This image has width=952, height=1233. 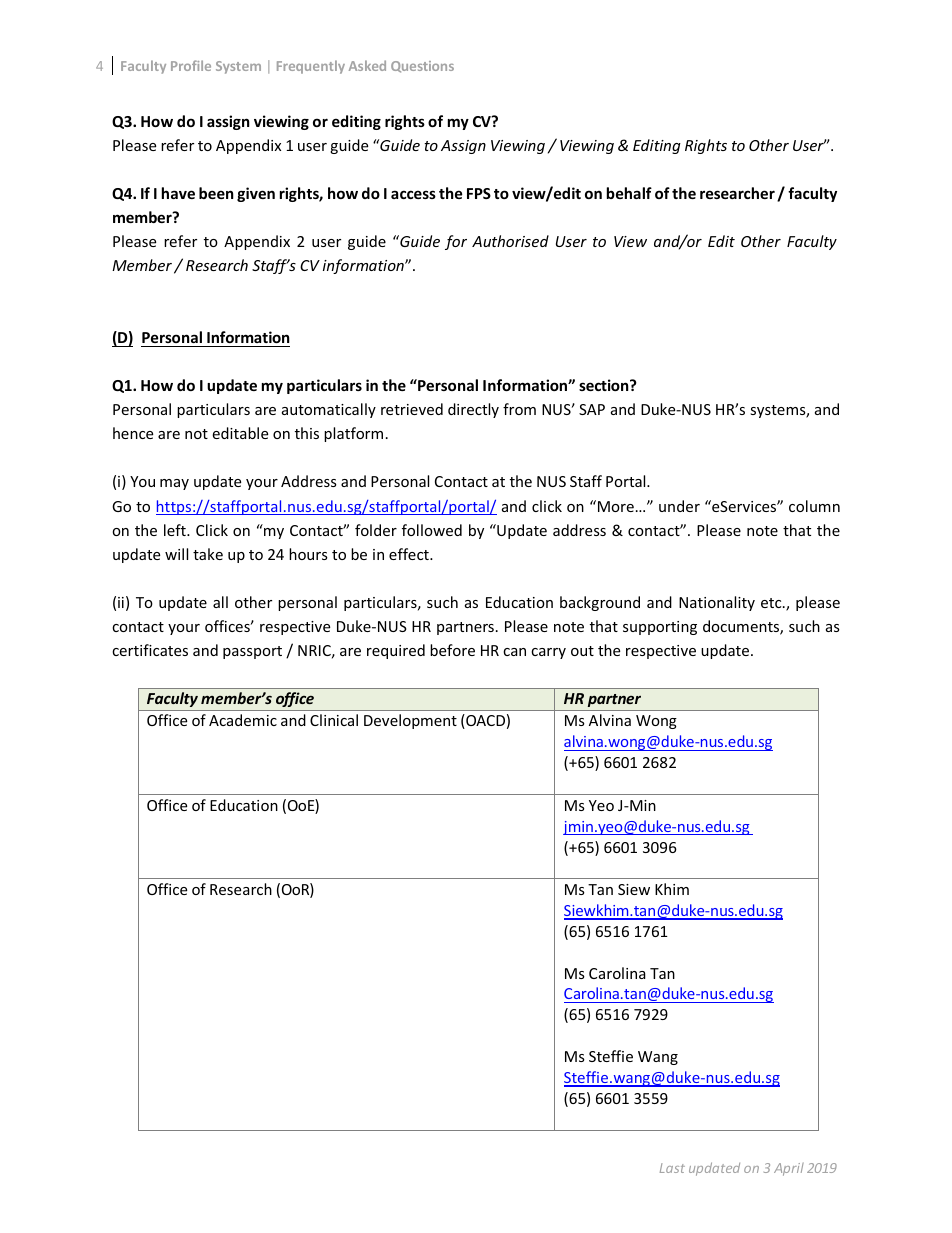 What do you see at coordinates (672, 1168) in the image?
I see `Last` at bounding box center [672, 1168].
